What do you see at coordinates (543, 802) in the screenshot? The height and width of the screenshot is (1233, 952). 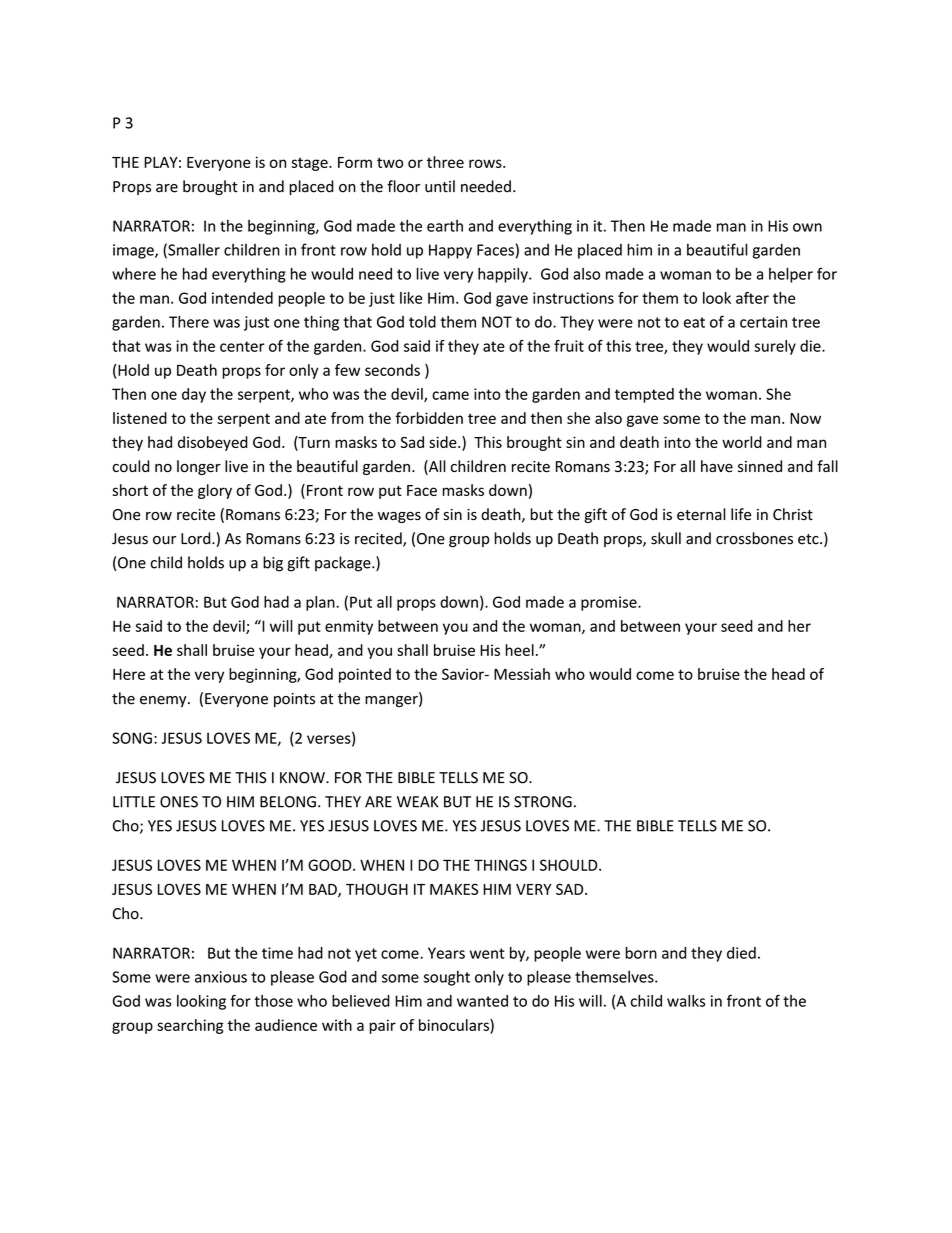 I see `STRONG` at bounding box center [543, 802].
